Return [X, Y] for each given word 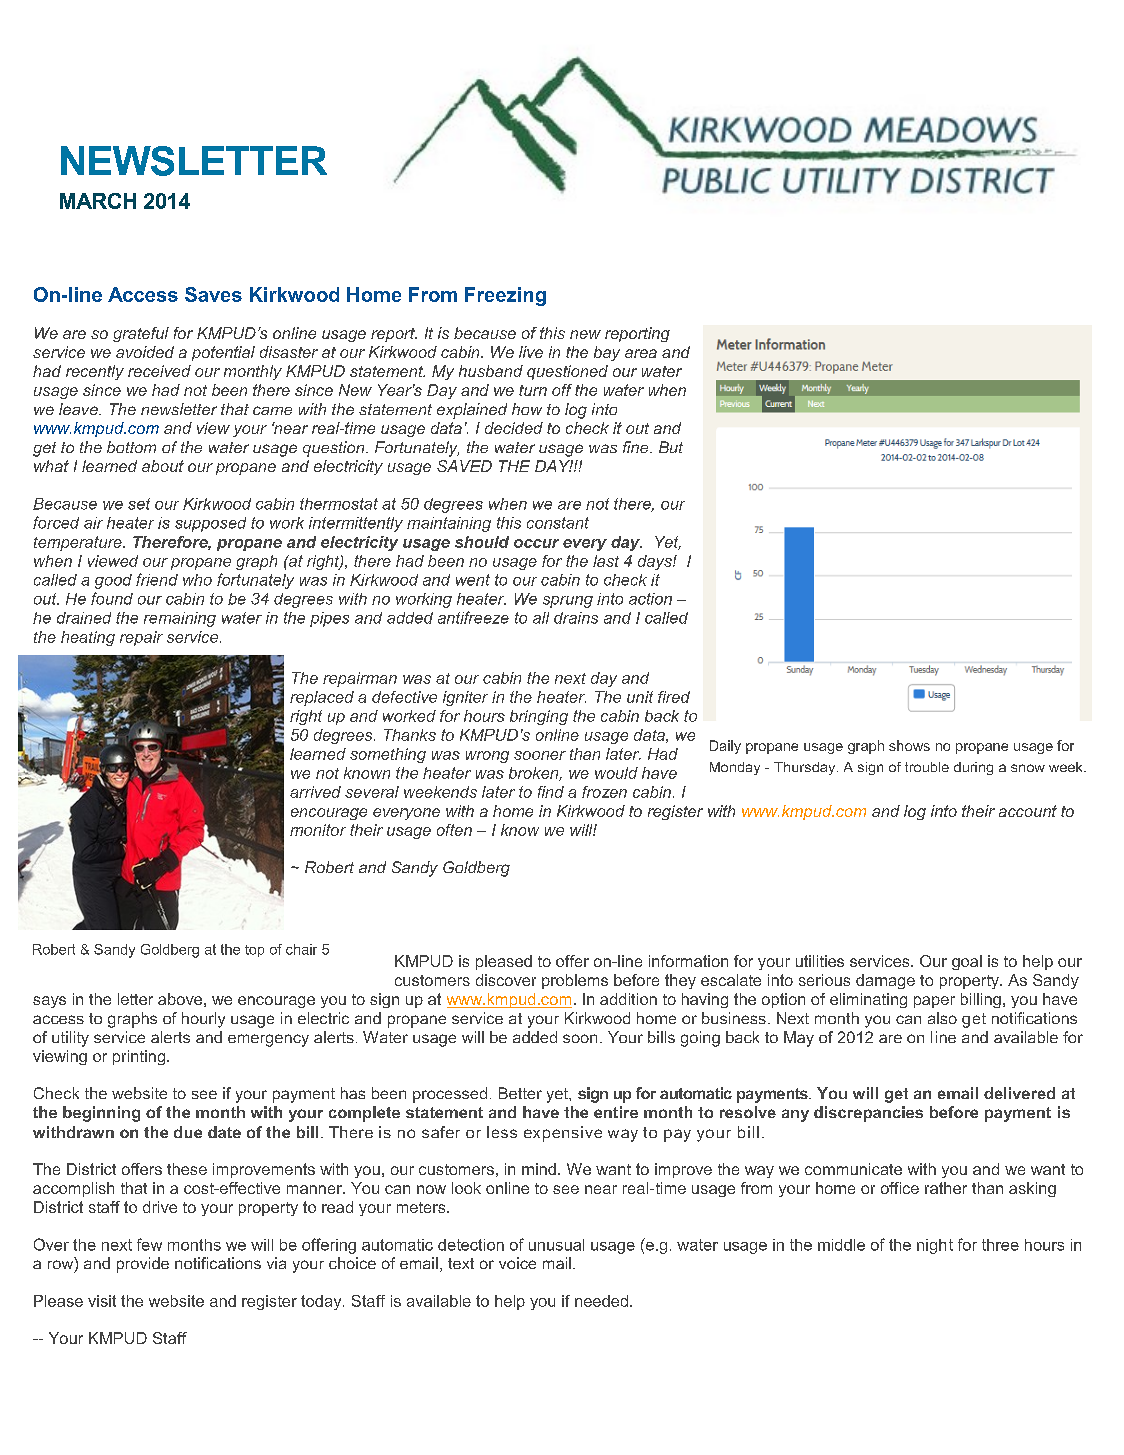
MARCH [98, 201]
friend [157, 579]
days [656, 562]
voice [517, 1263]
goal [967, 962]
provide [143, 1265]
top [254, 951]
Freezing [505, 296]
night [935, 1246]
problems [575, 981]
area [641, 353]
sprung [568, 602]
